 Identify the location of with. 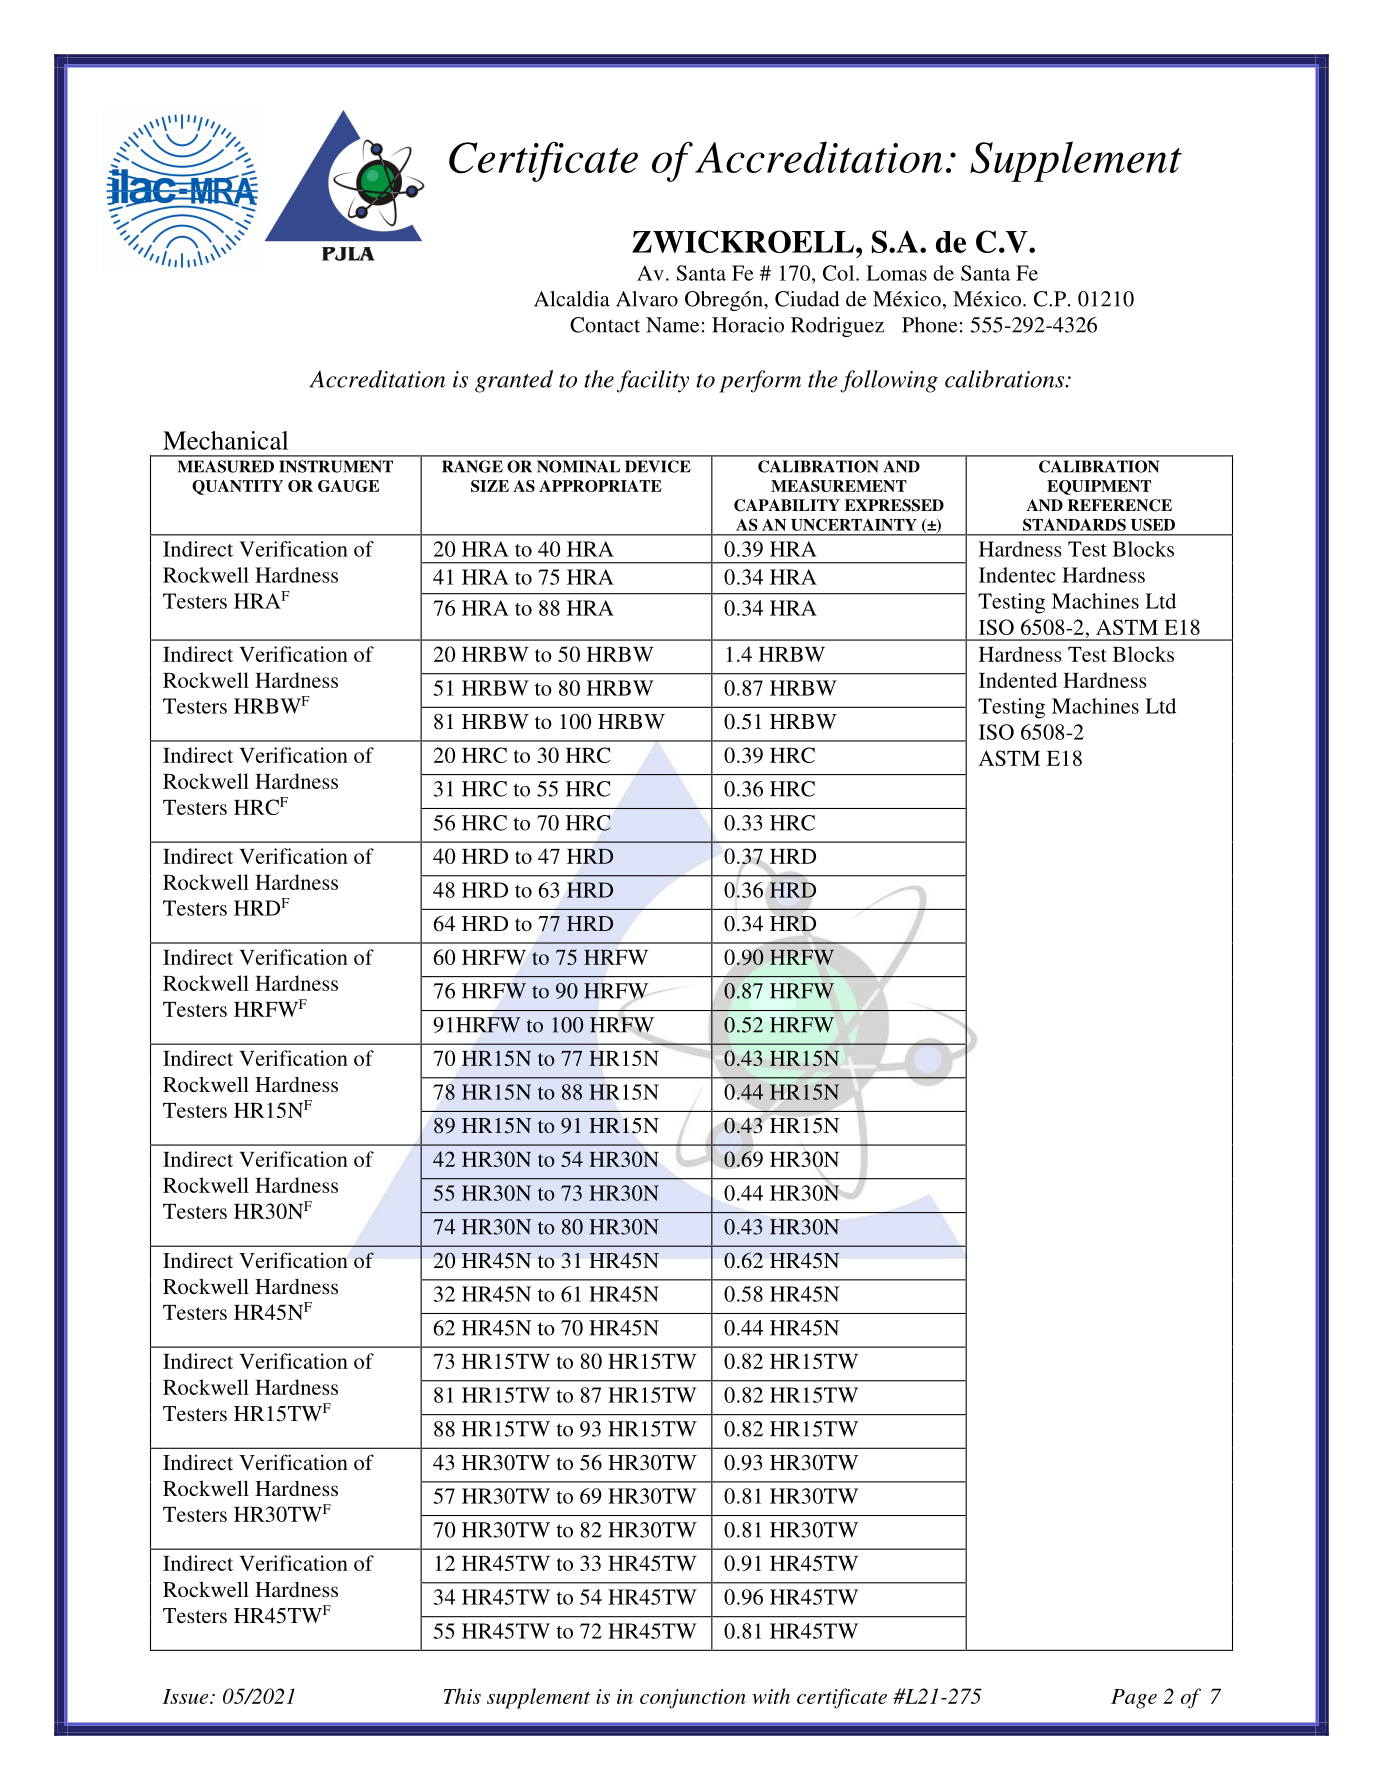
(771, 1696).
